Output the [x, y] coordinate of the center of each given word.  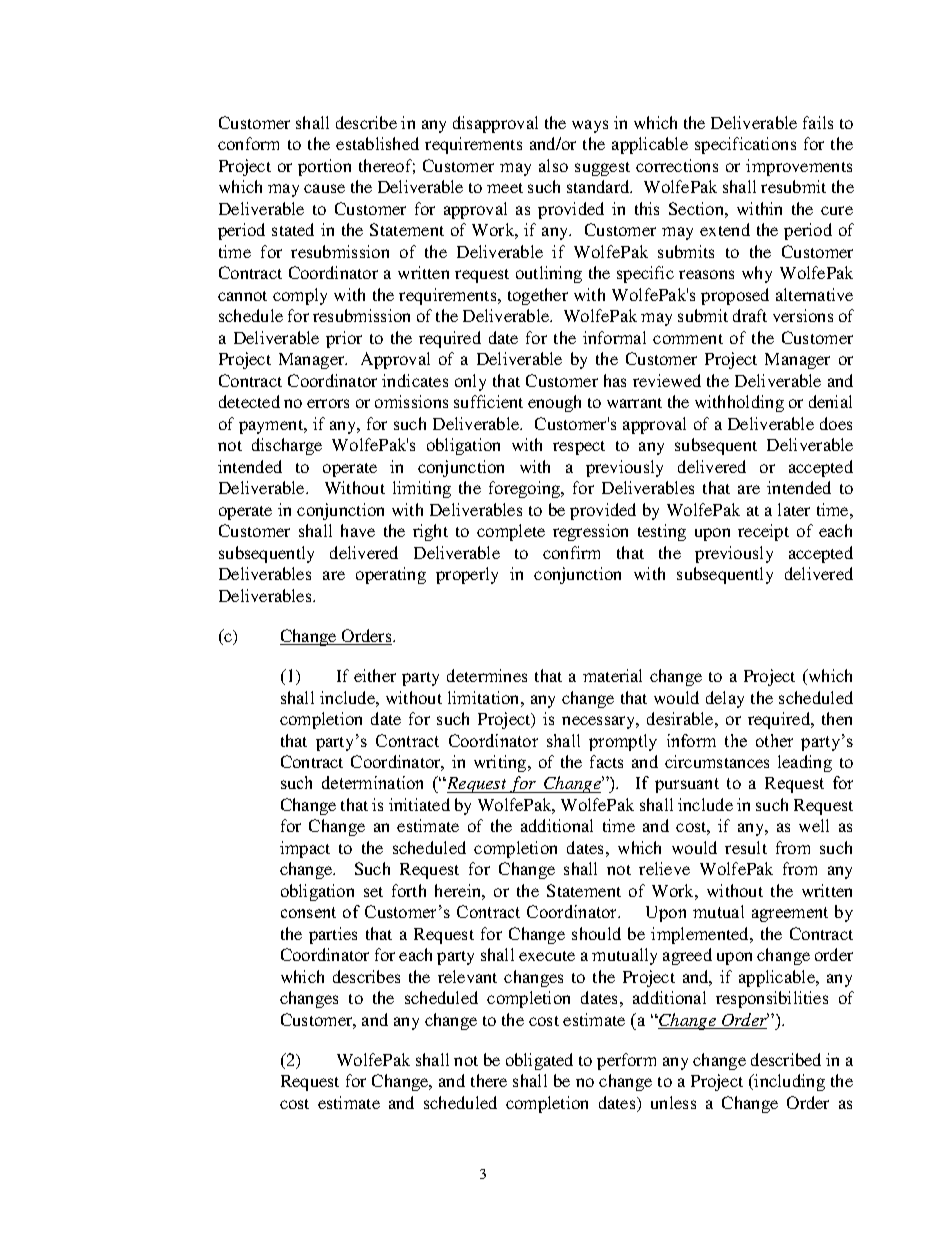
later [794, 509]
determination [372, 782]
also [553, 165]
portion [324, 167]
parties [333, 935]
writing [501, 763]
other [774, 740]
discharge [287, 446]
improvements [799, 167]
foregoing [526, 489]
